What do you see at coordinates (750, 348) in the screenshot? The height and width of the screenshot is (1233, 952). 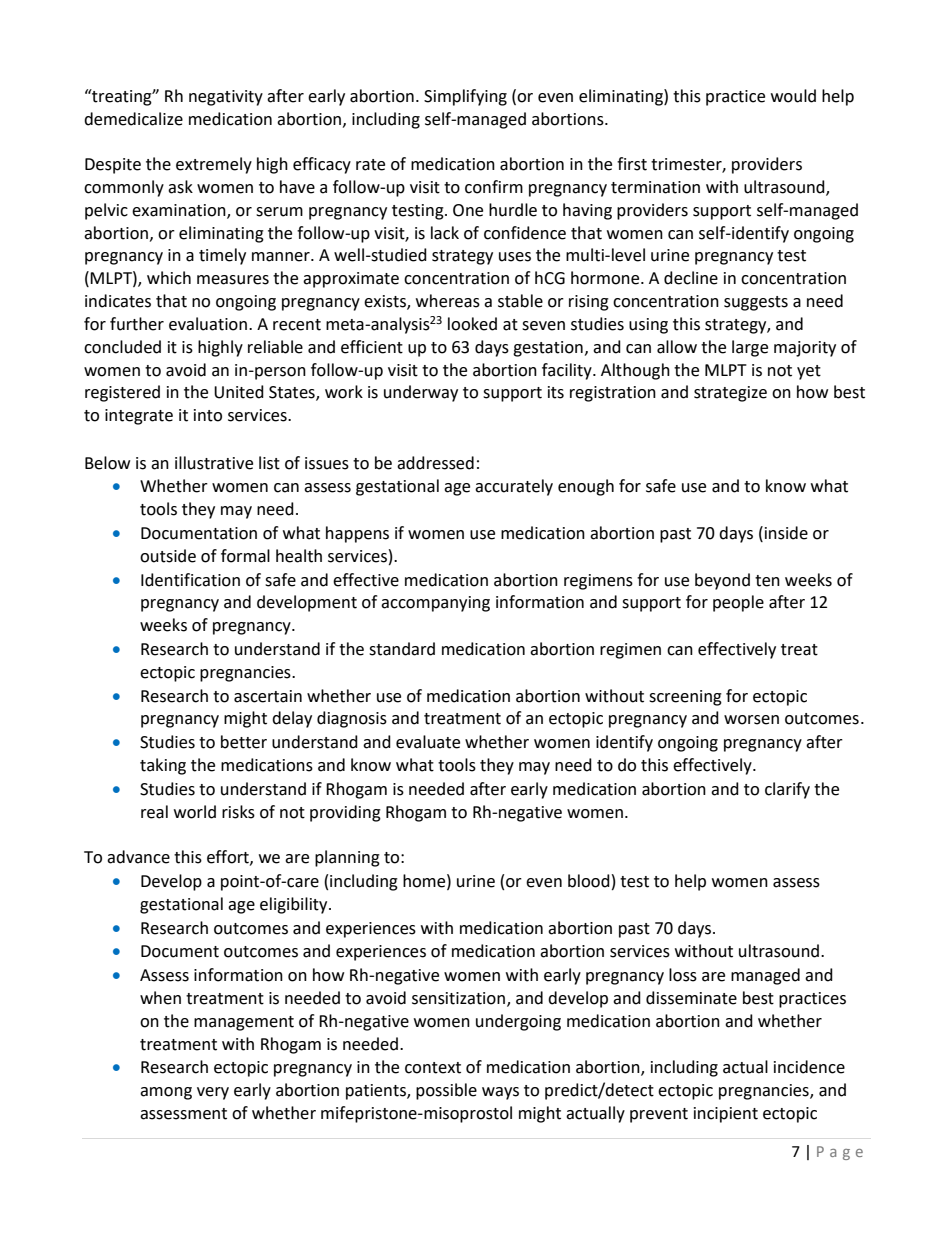 I see `large` at bounding box center [750, 348].
